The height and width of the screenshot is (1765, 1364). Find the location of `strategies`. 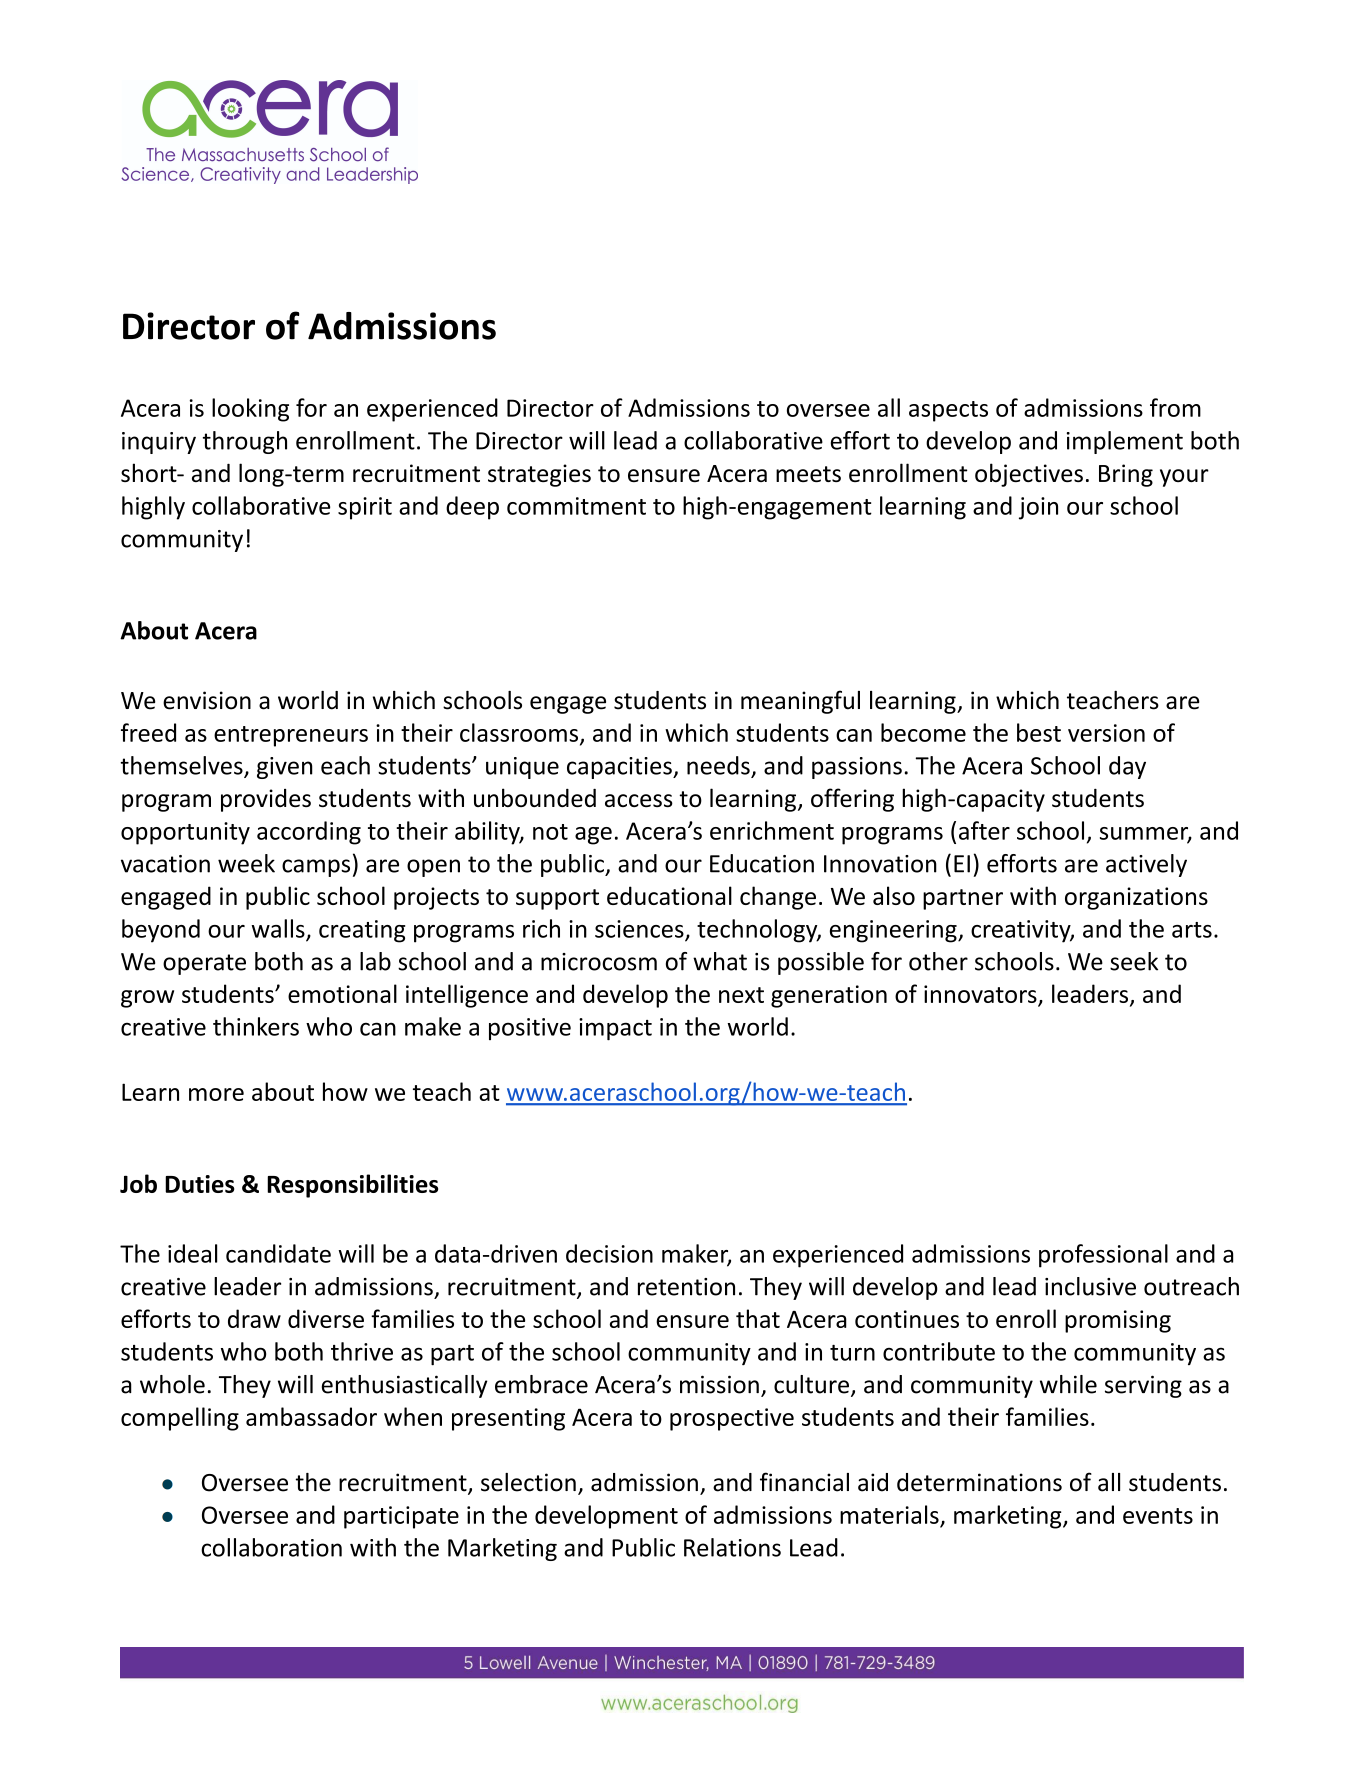

strategies is located at coordinates (539, 475).
